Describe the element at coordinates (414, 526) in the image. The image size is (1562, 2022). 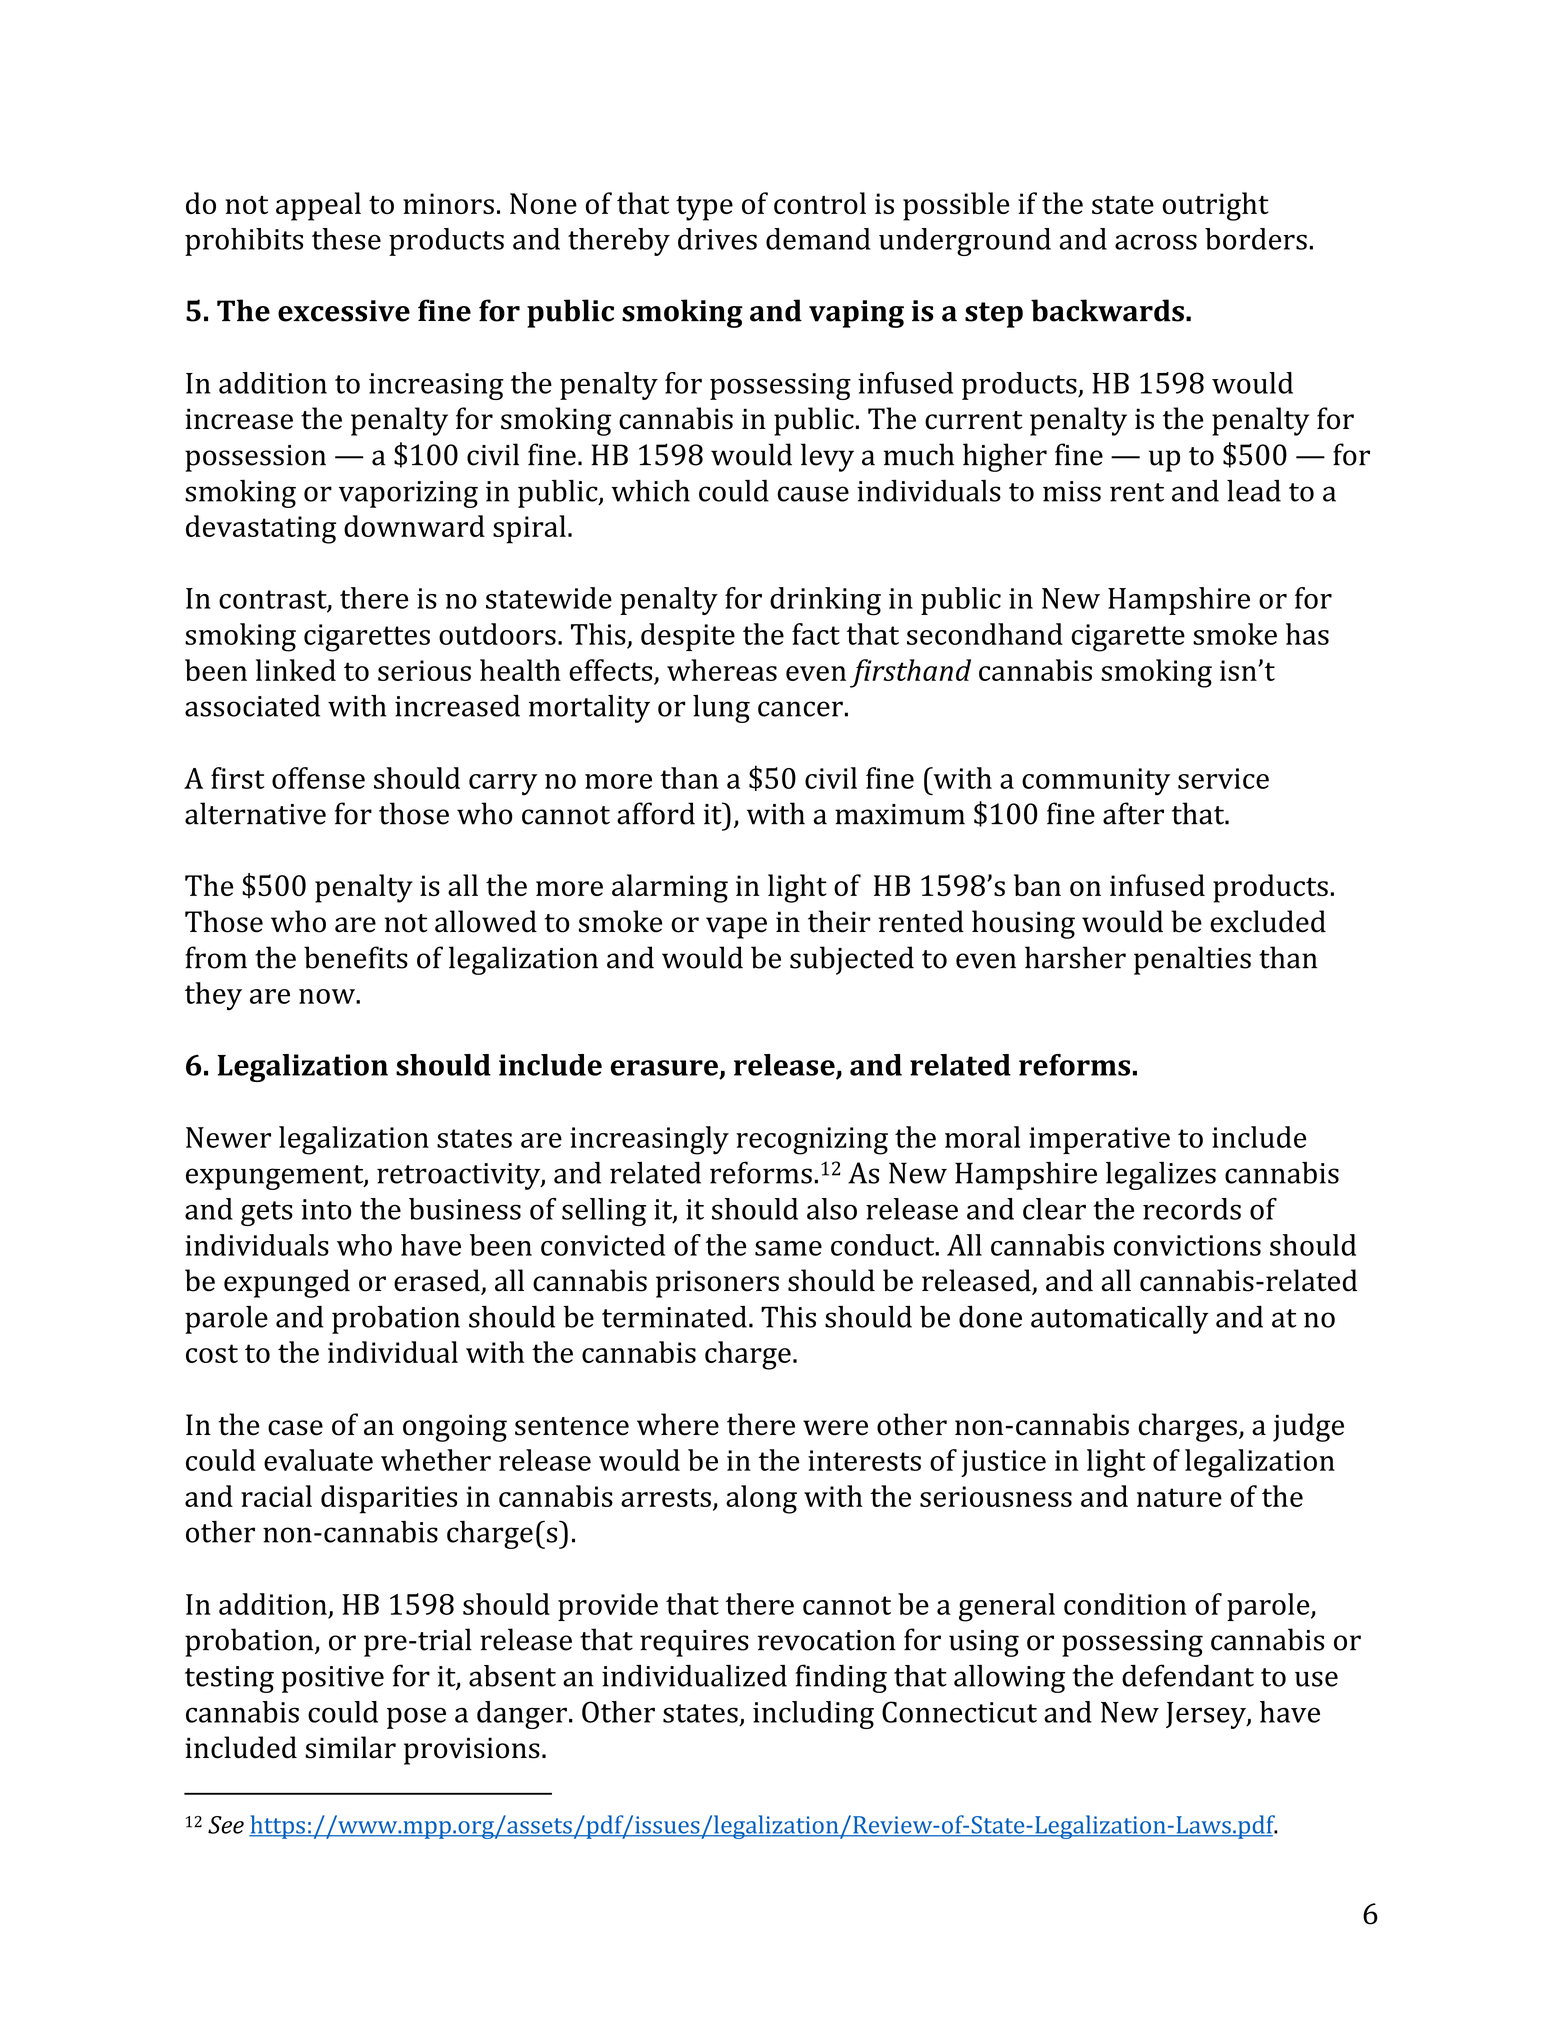
I see `downward` at that location.
